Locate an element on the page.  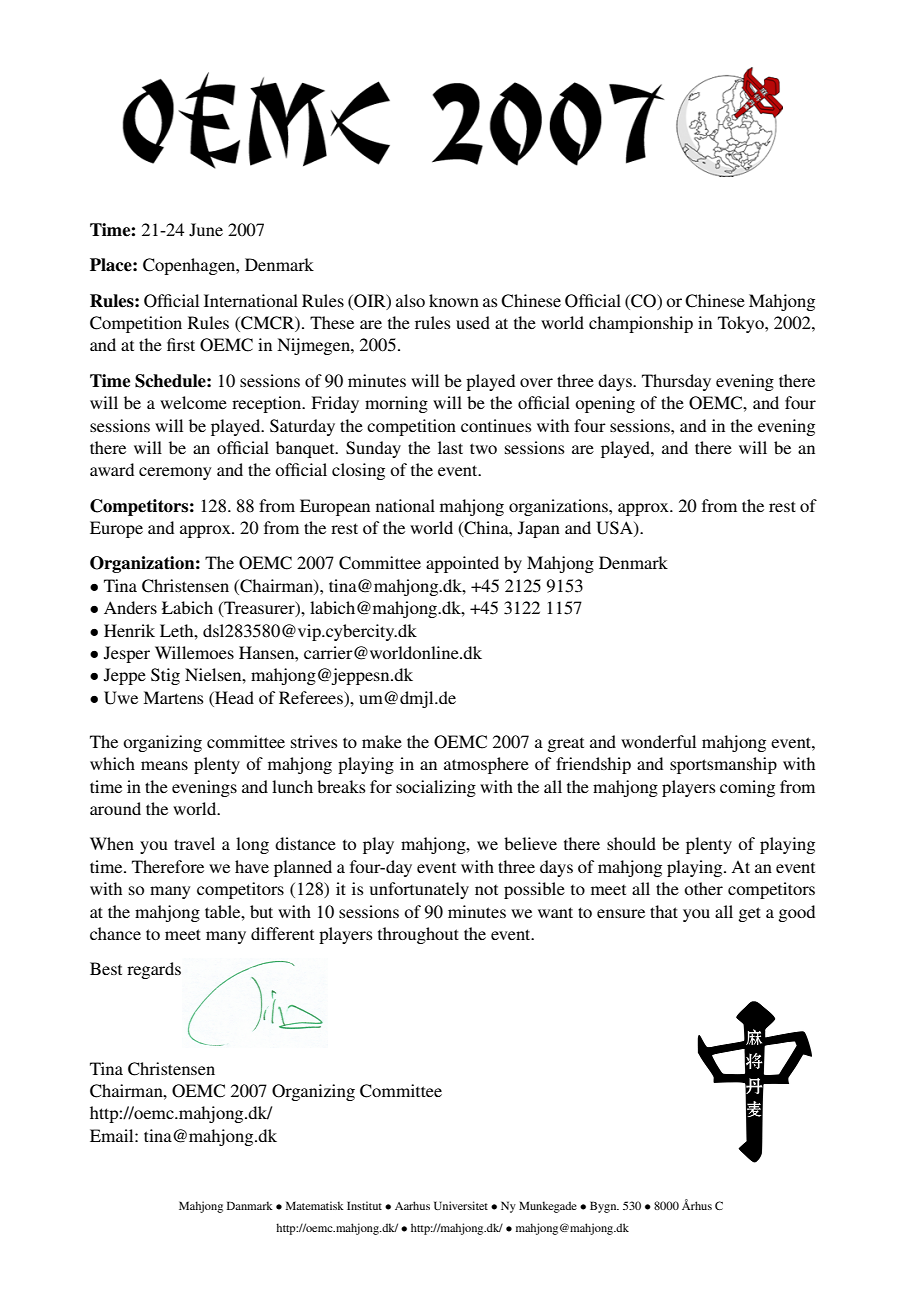
Martens is located at coordinates (173, 697).
